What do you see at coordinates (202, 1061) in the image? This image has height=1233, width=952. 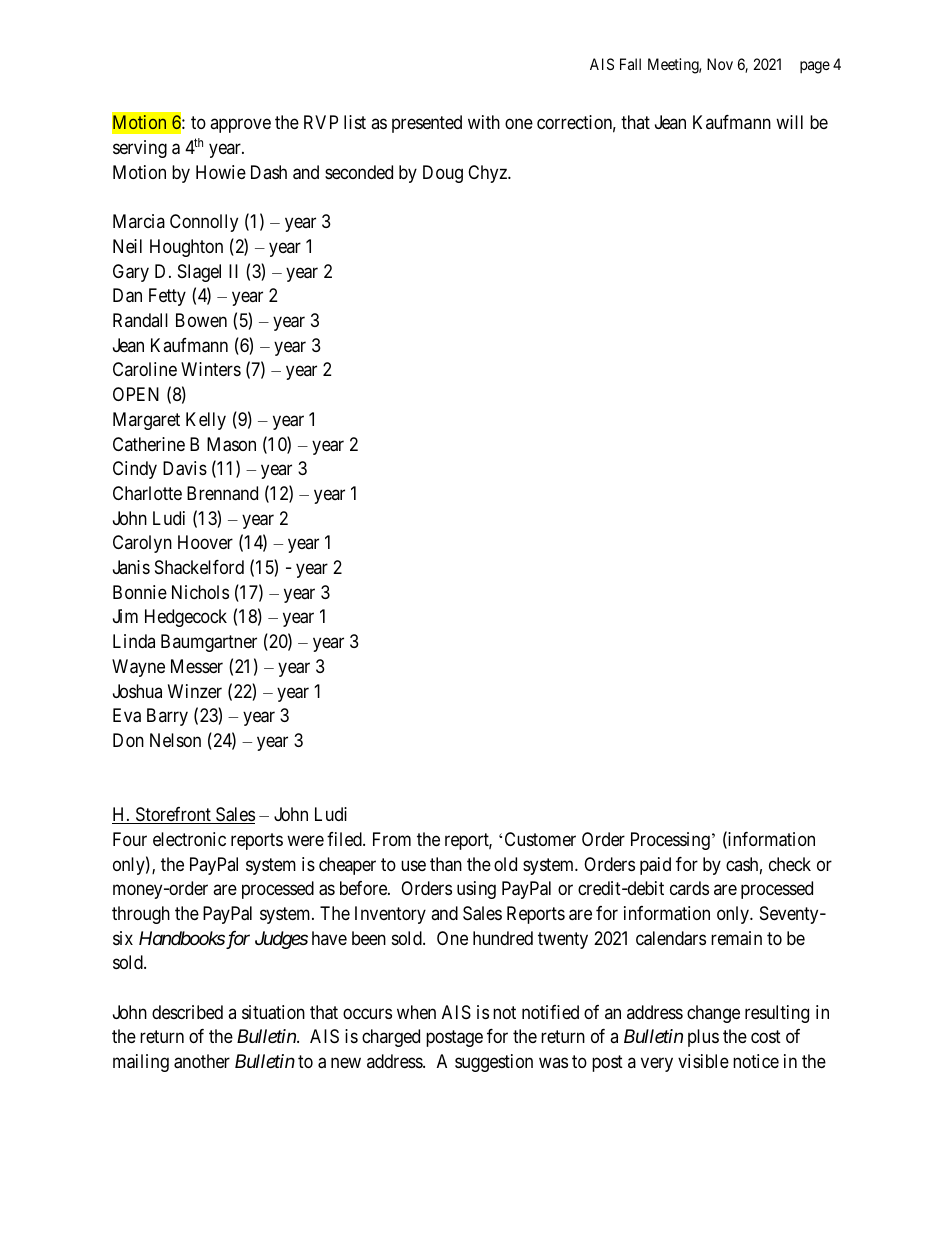 I see `another` at bounding box center [202, 1061].
